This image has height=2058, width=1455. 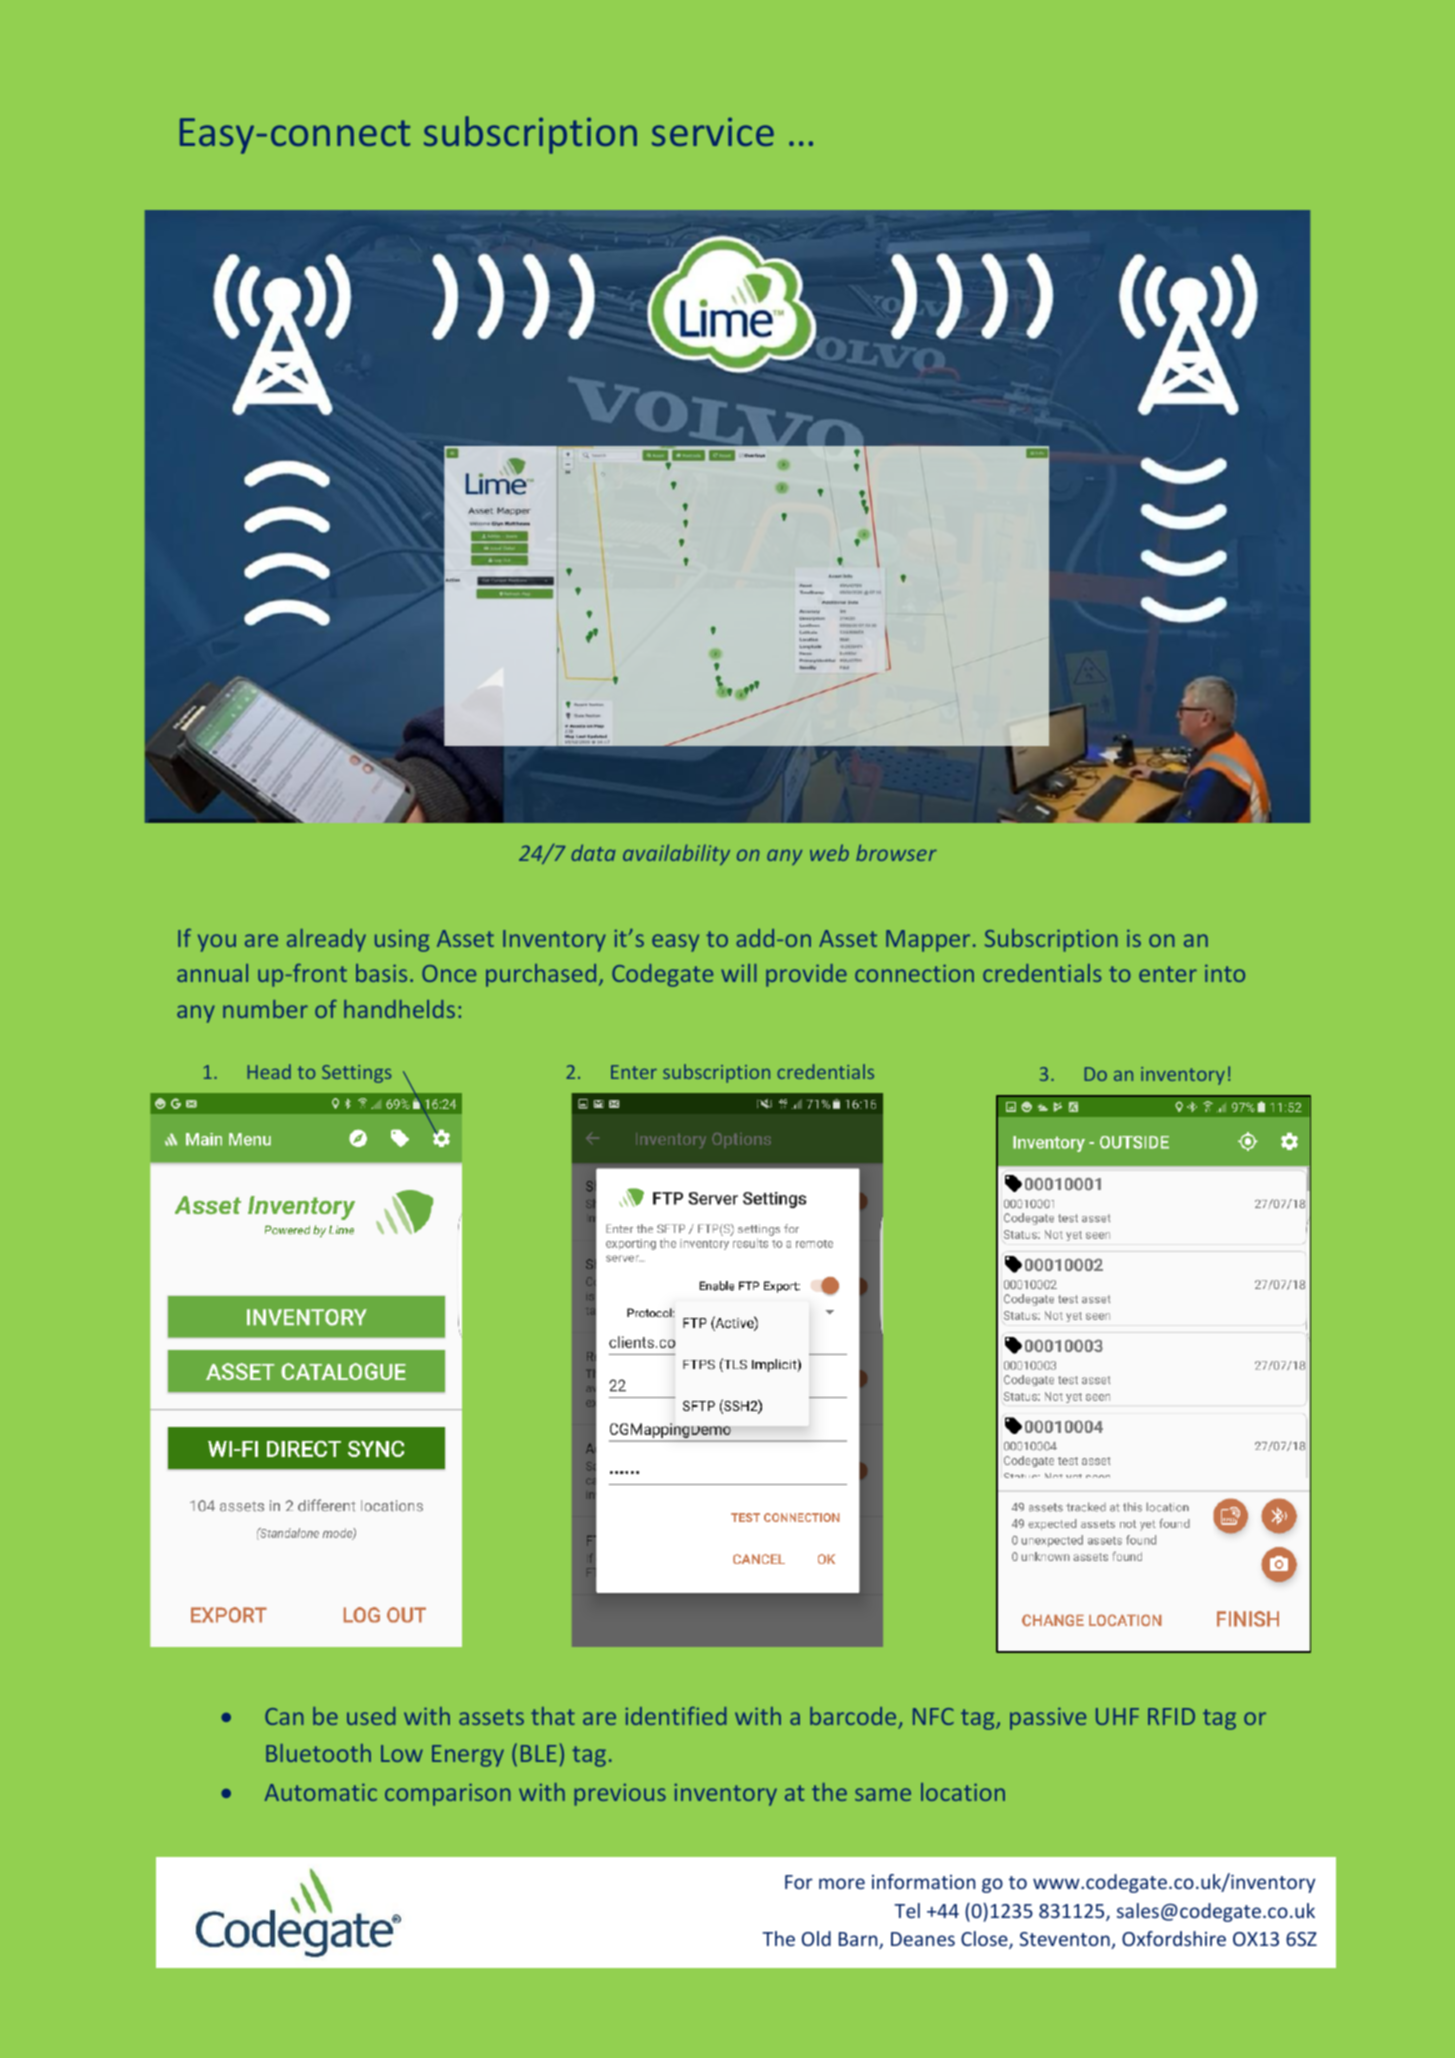 I want to click on Old, so click(x=816, y=1938).
